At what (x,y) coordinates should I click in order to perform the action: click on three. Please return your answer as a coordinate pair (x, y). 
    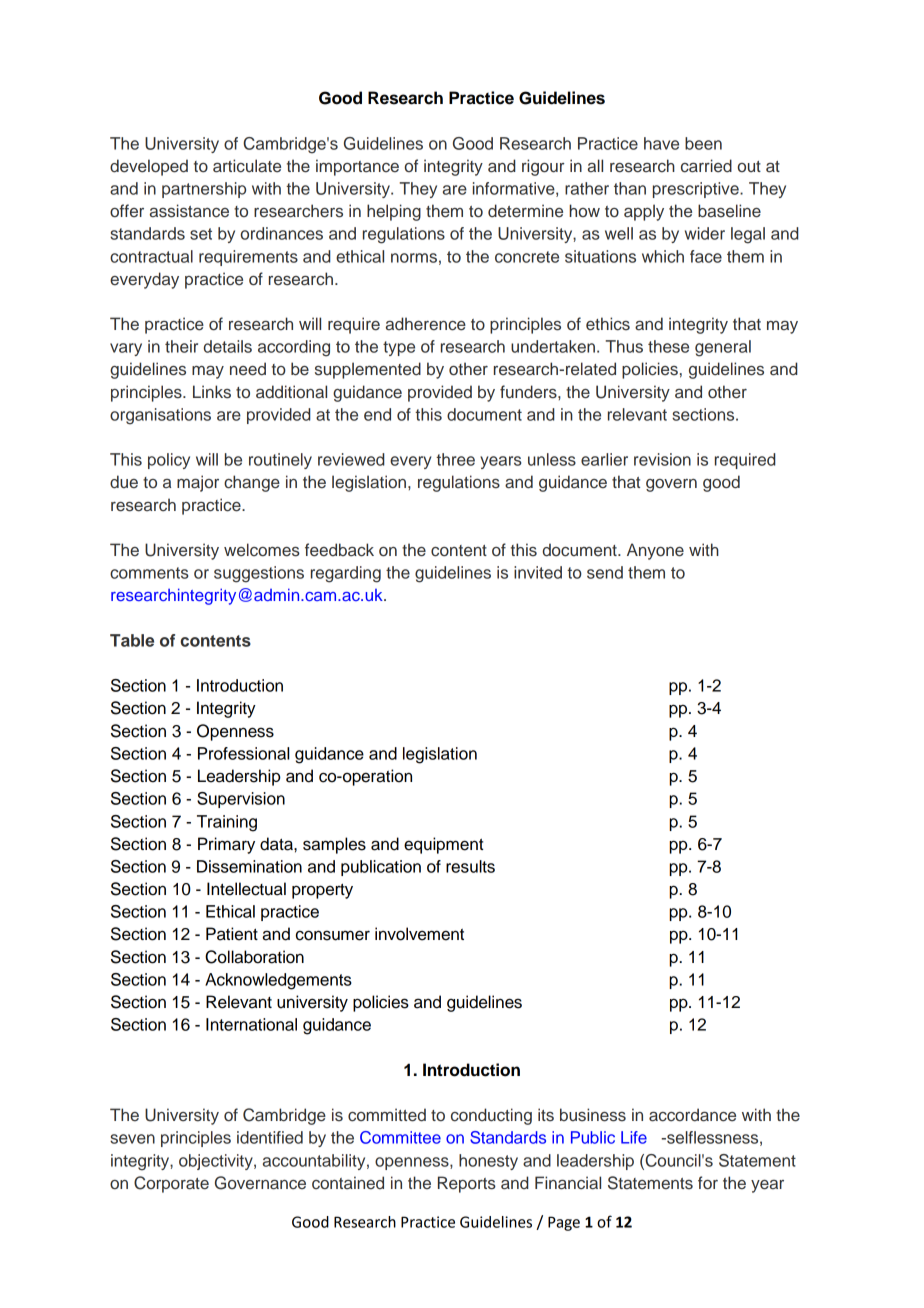
    Looking at the image, I should click on (455, 459).
